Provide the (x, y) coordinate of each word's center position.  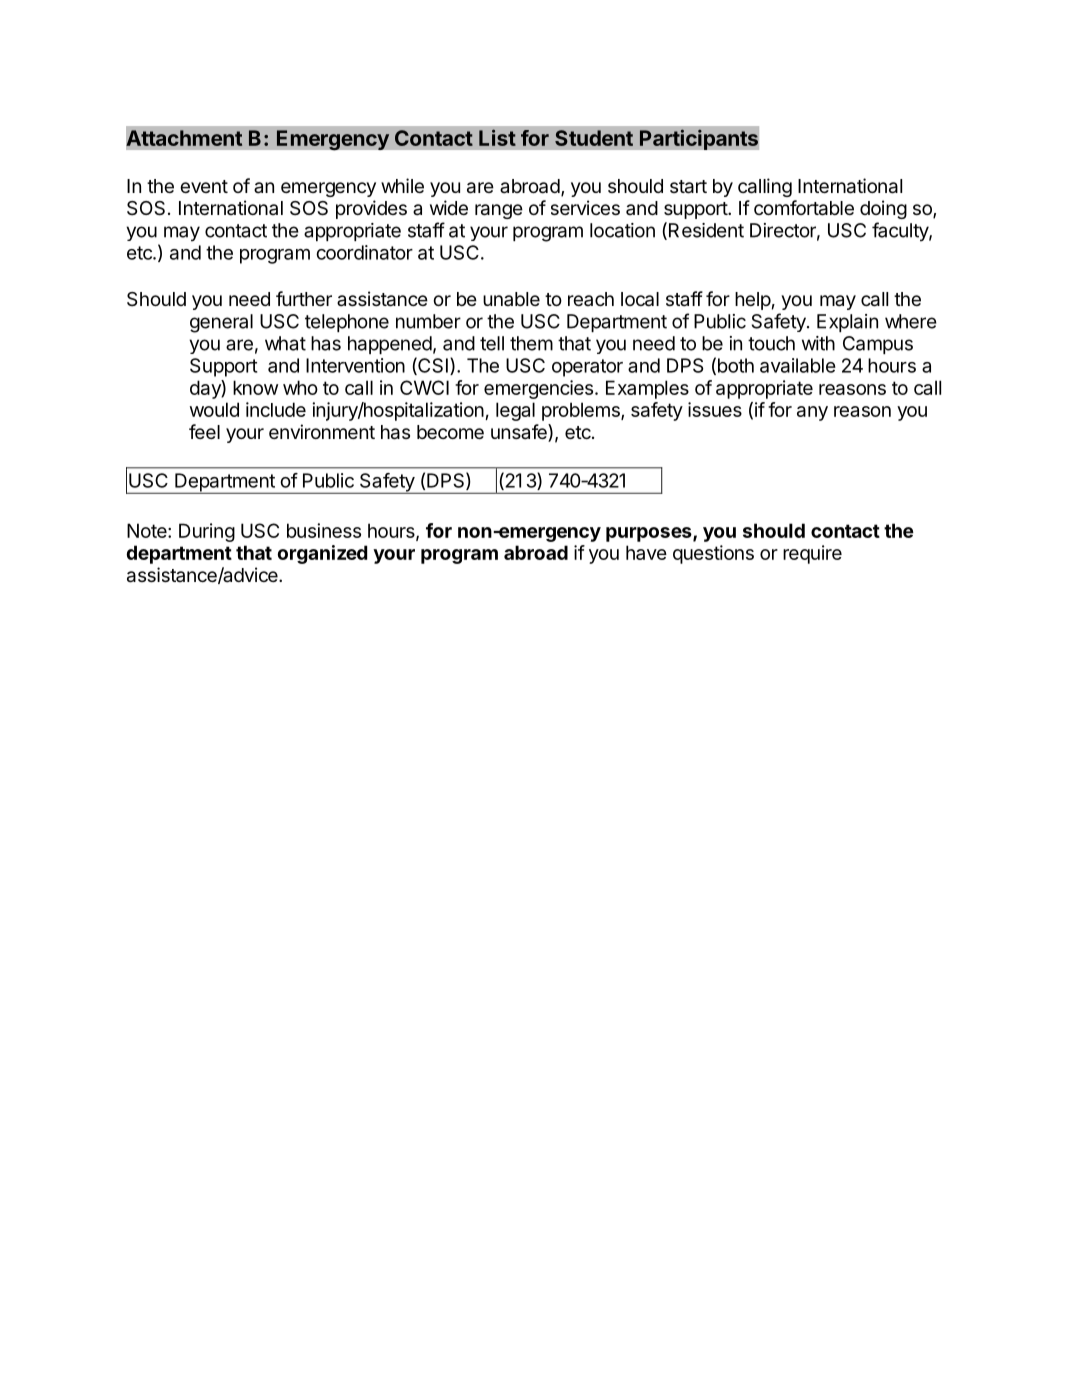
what (285, 343)
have (646, 552)
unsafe (520, 433)
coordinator (364, 252)
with (818, 343)
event (204, 186)
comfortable (804, 208)
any (812, 413)
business (324, 530)
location (622, 230)
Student (594, 138)
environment (322, 431)
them (531, 343)
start (688, 187)
